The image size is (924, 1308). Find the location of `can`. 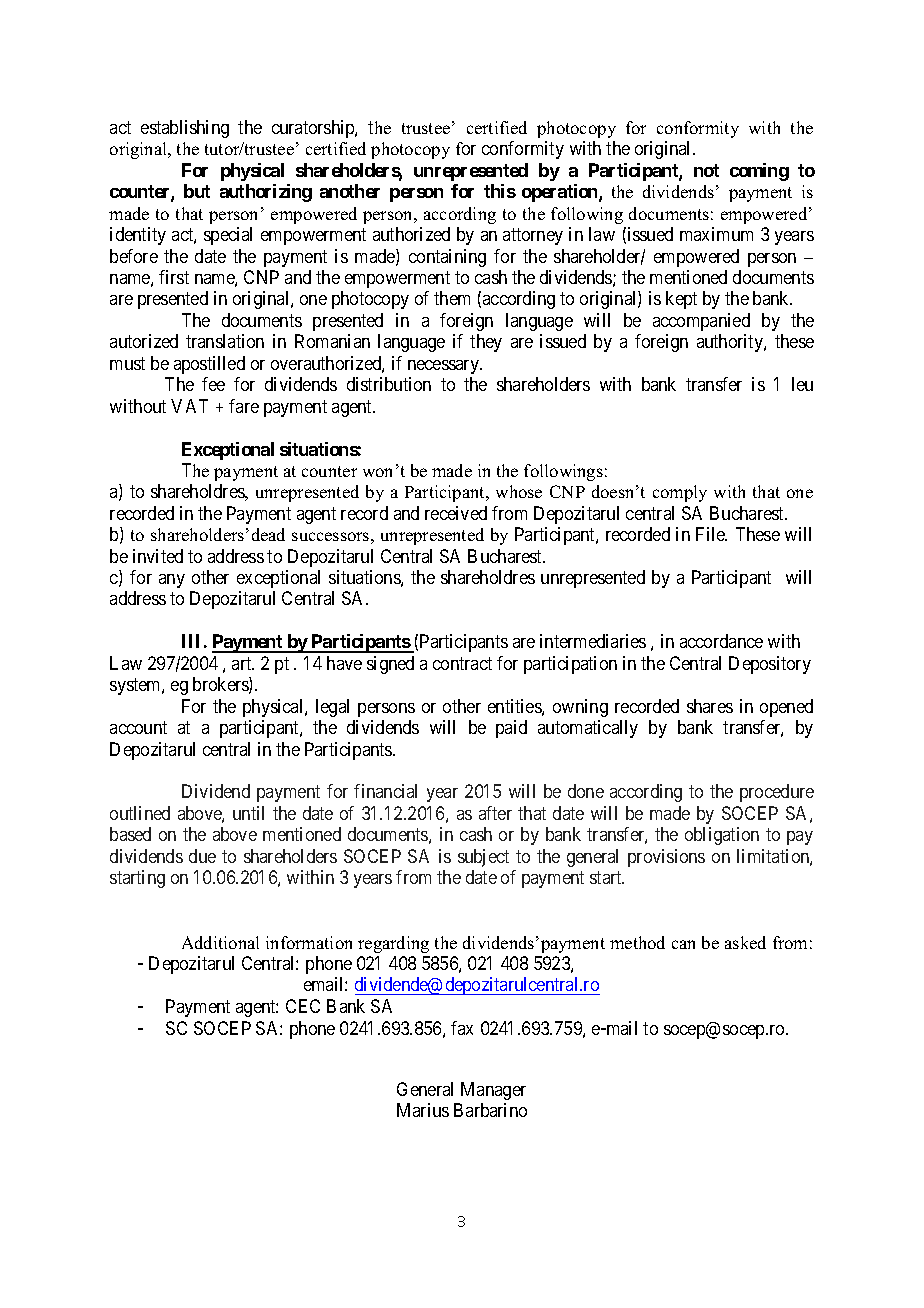

can is located at coordinates (683, 944).
